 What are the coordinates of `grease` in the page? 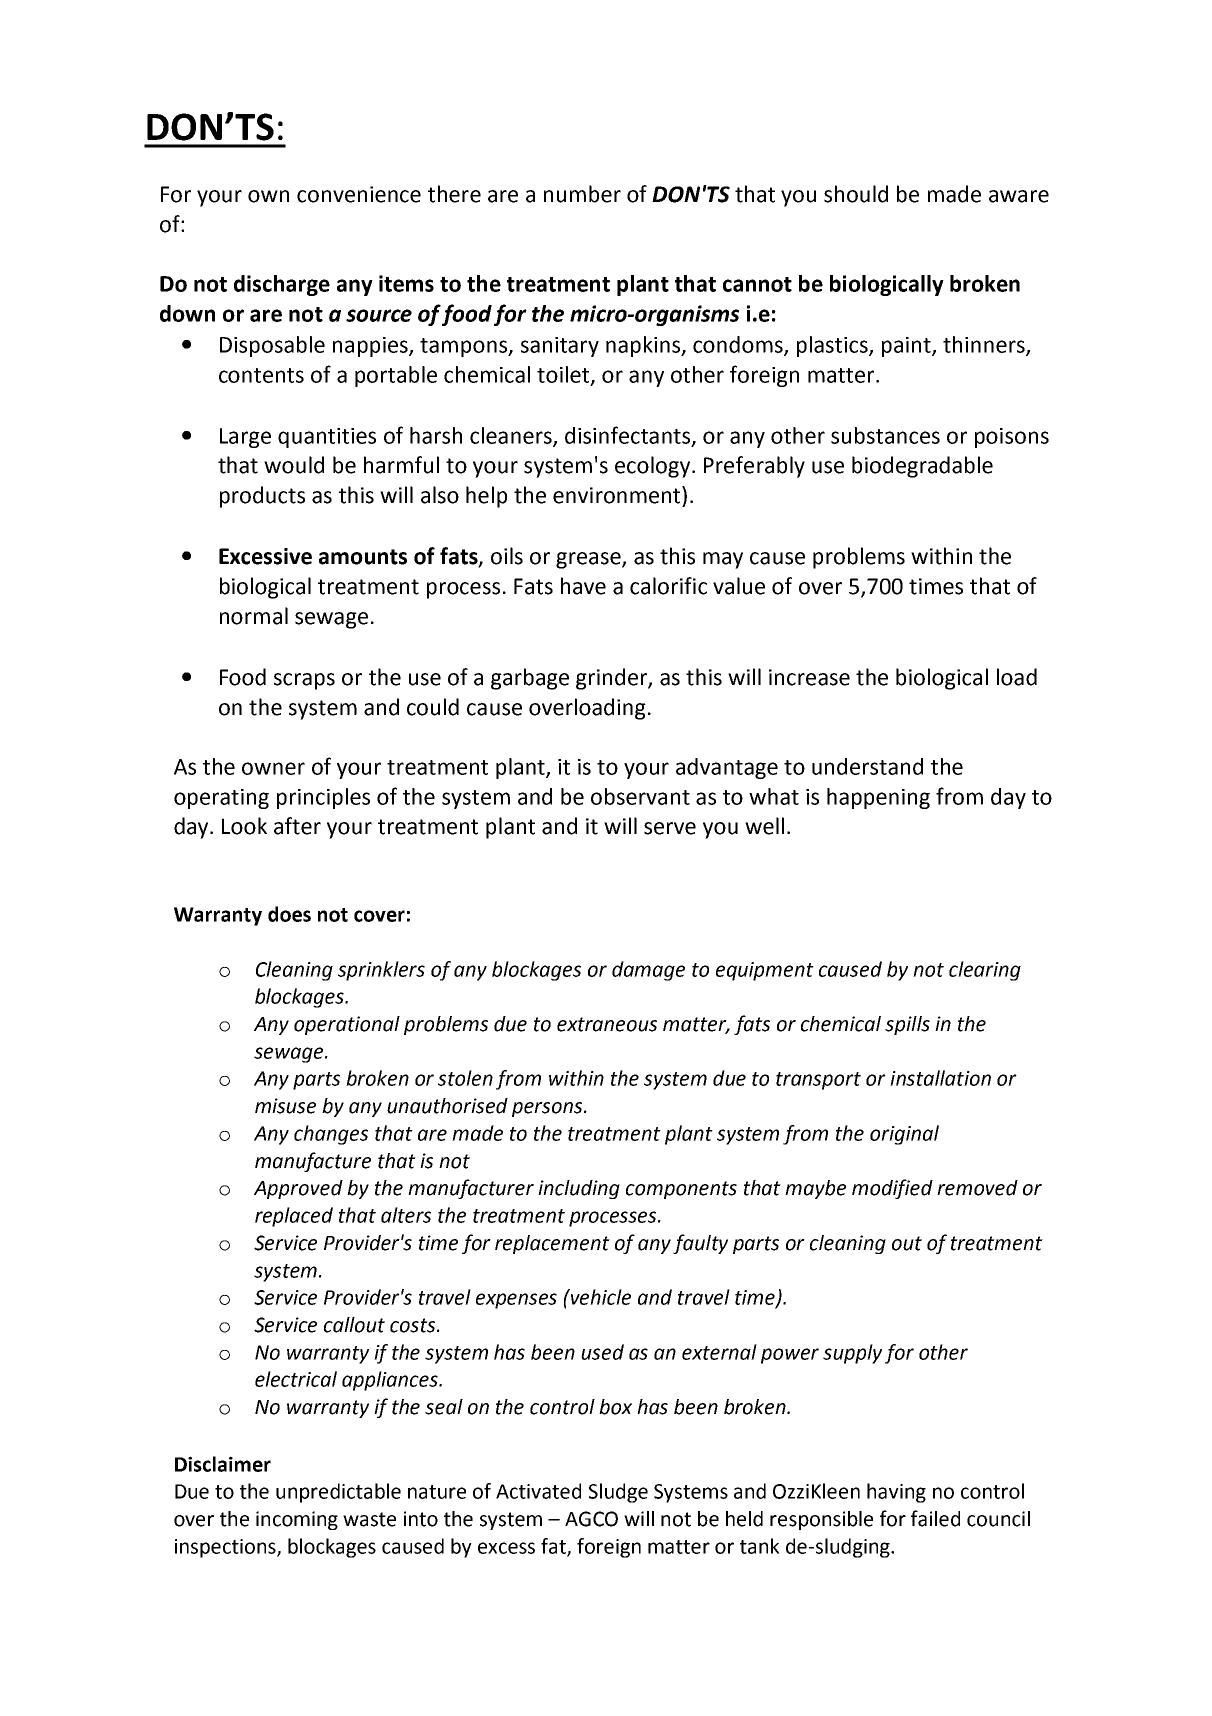 It's located at (589, 560).
